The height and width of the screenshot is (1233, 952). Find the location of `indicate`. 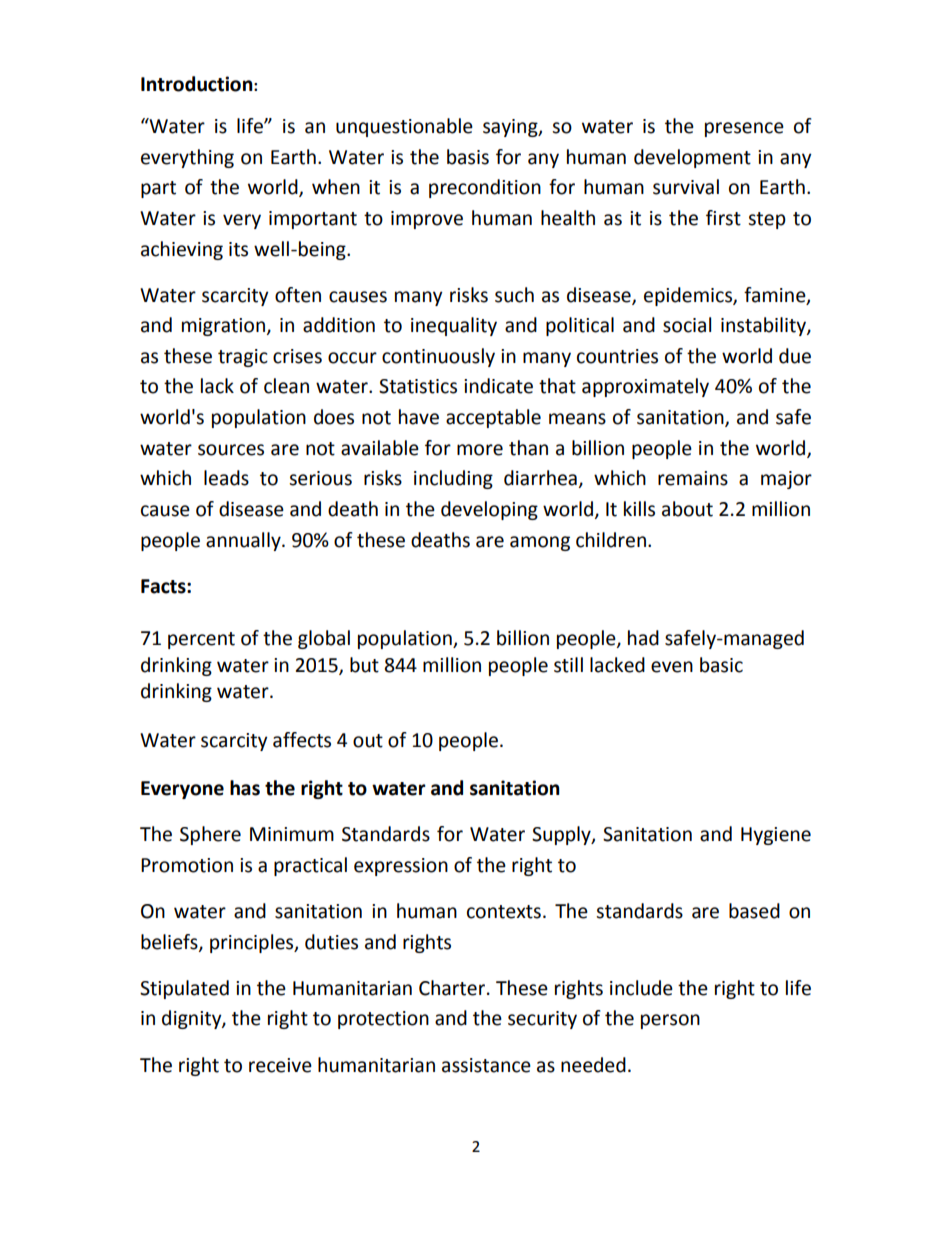

indicate is located at coordinates (498, 386).
